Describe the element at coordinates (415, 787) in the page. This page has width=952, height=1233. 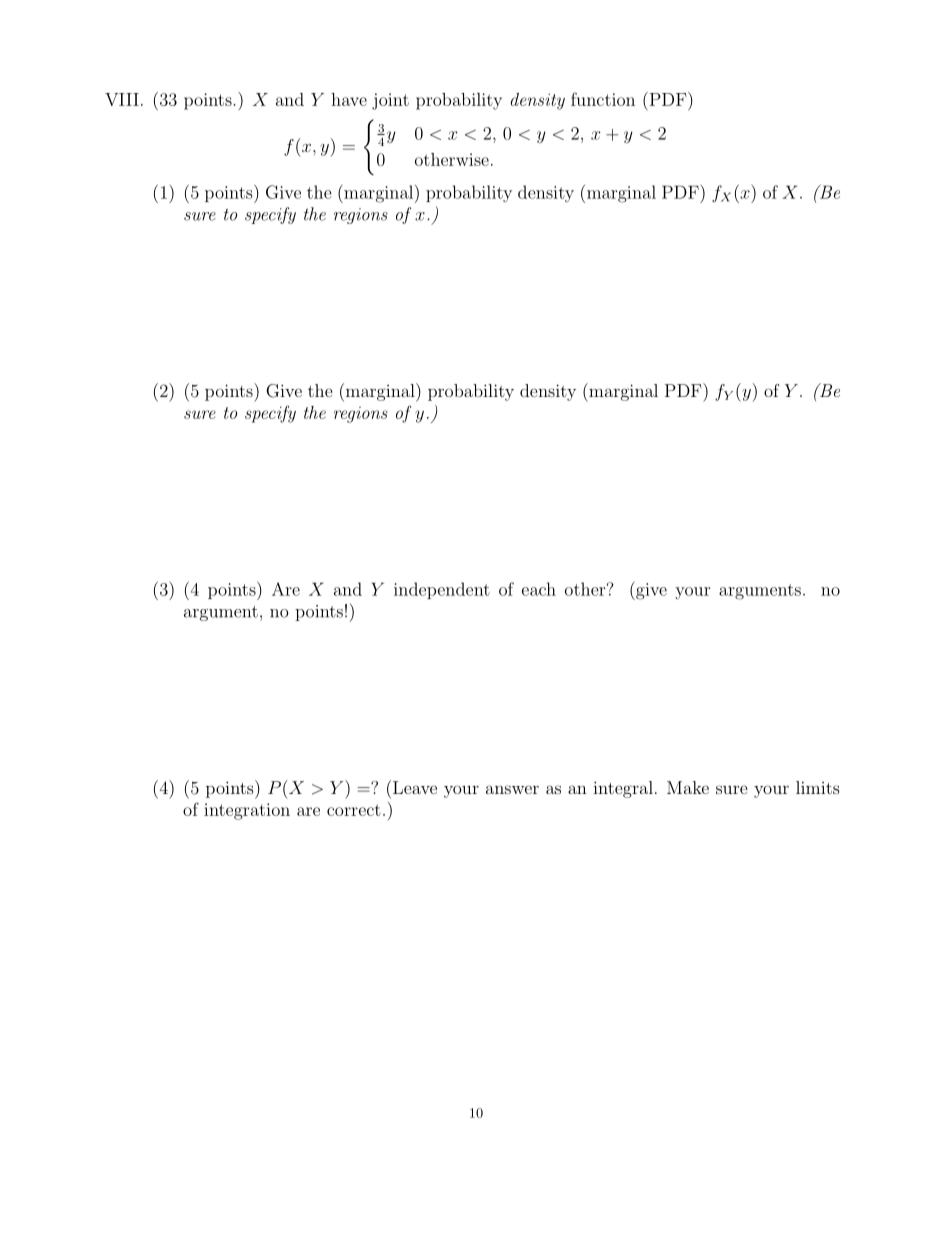
I see `Leave` at that location.
